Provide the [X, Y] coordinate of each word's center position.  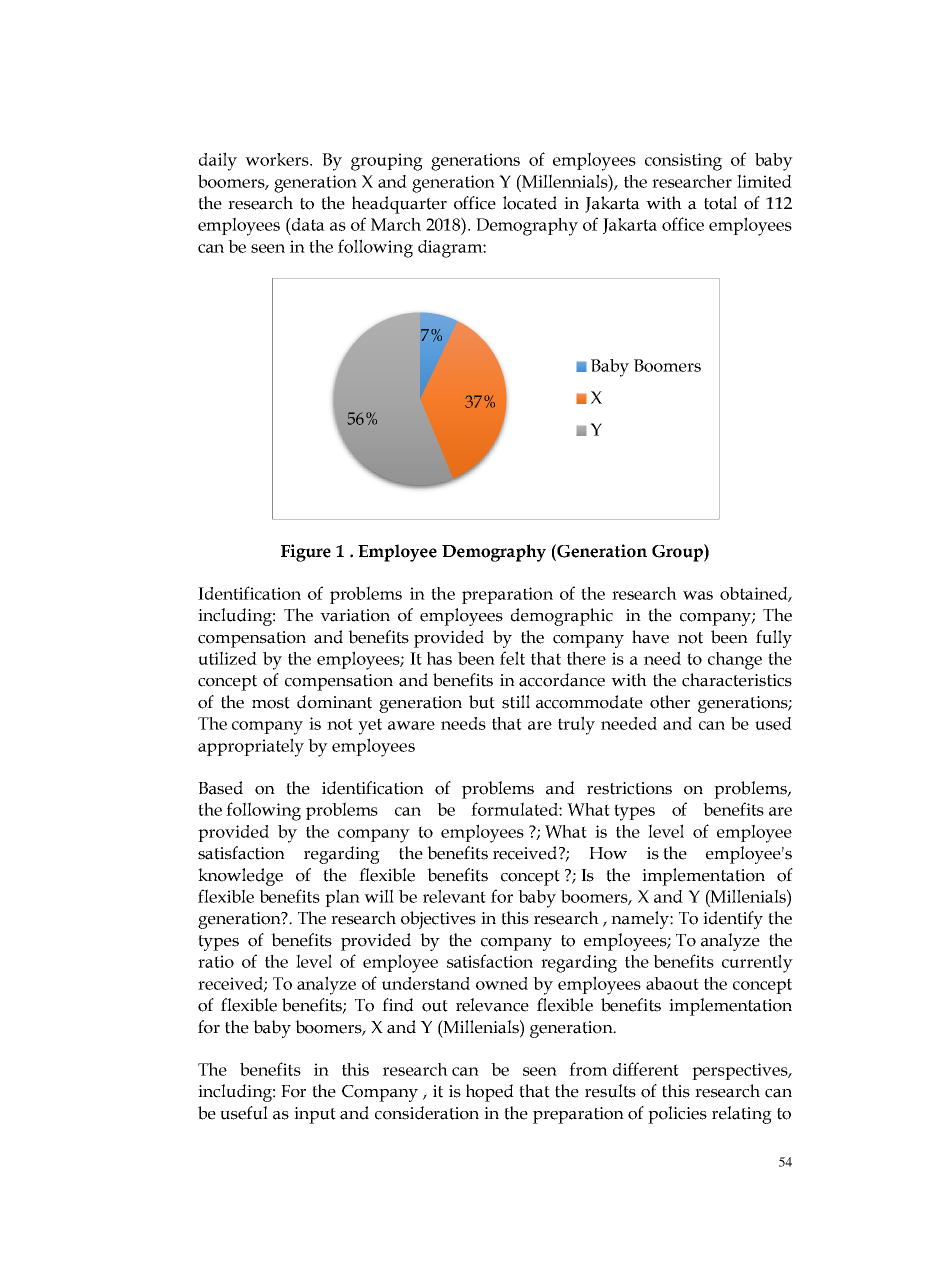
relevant [454, 896]
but [482, 702]
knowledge [240, 877]
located [530, 203]
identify [733, 920]
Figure [306, 553]
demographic [562, 617]
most [271, 703]
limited [764, 181]
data [307, 224]
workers [278, 159]
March [396, 224]
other [670, 702]
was [698, 595]
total [720, 203]
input [315, 1115]
